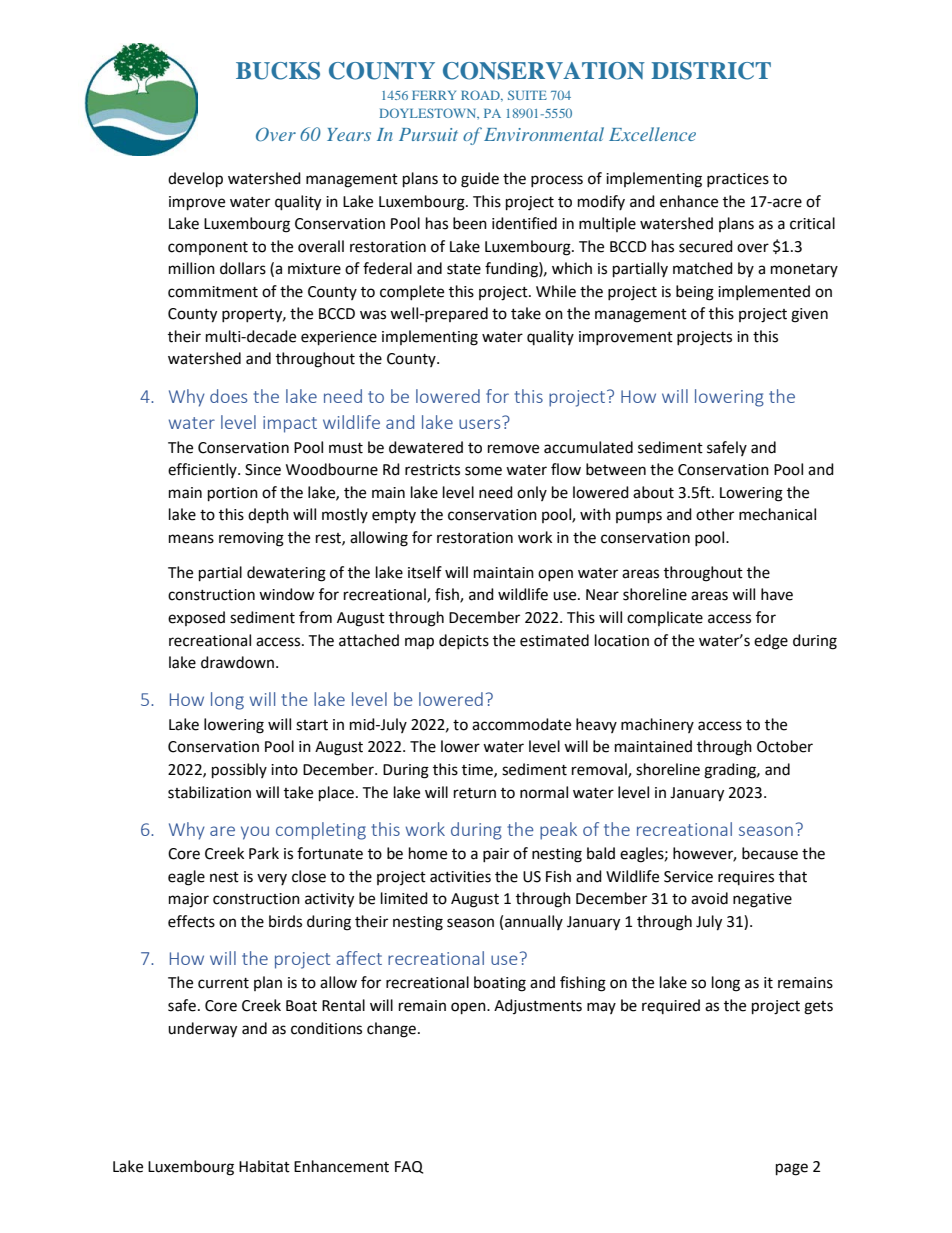 The width and height of the screenshot is (952, 1233). I want to click on depicts, so click(464, 641).
